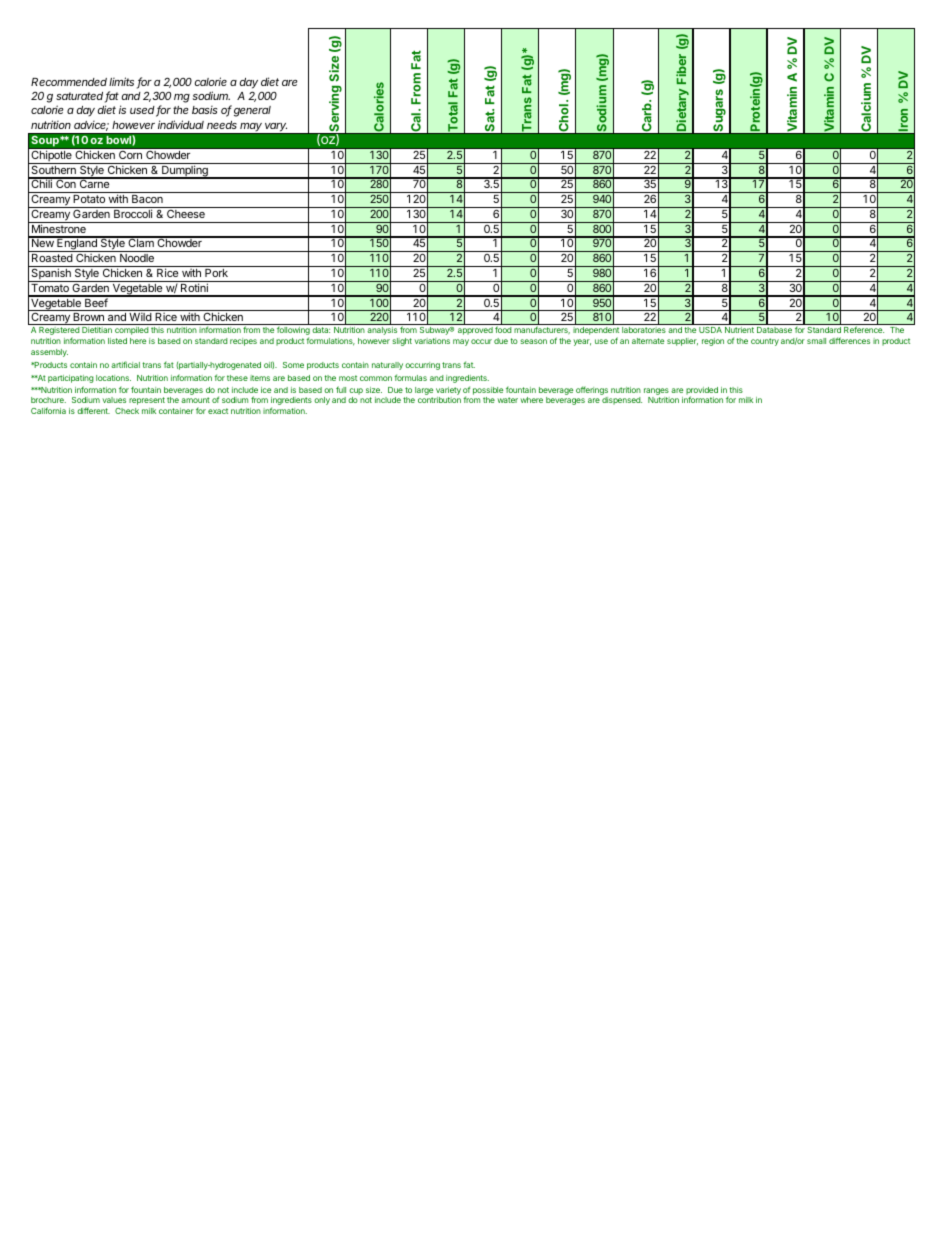 This screenshot has height=1233, width=952. I want to click on represent, so click(147, 401).
